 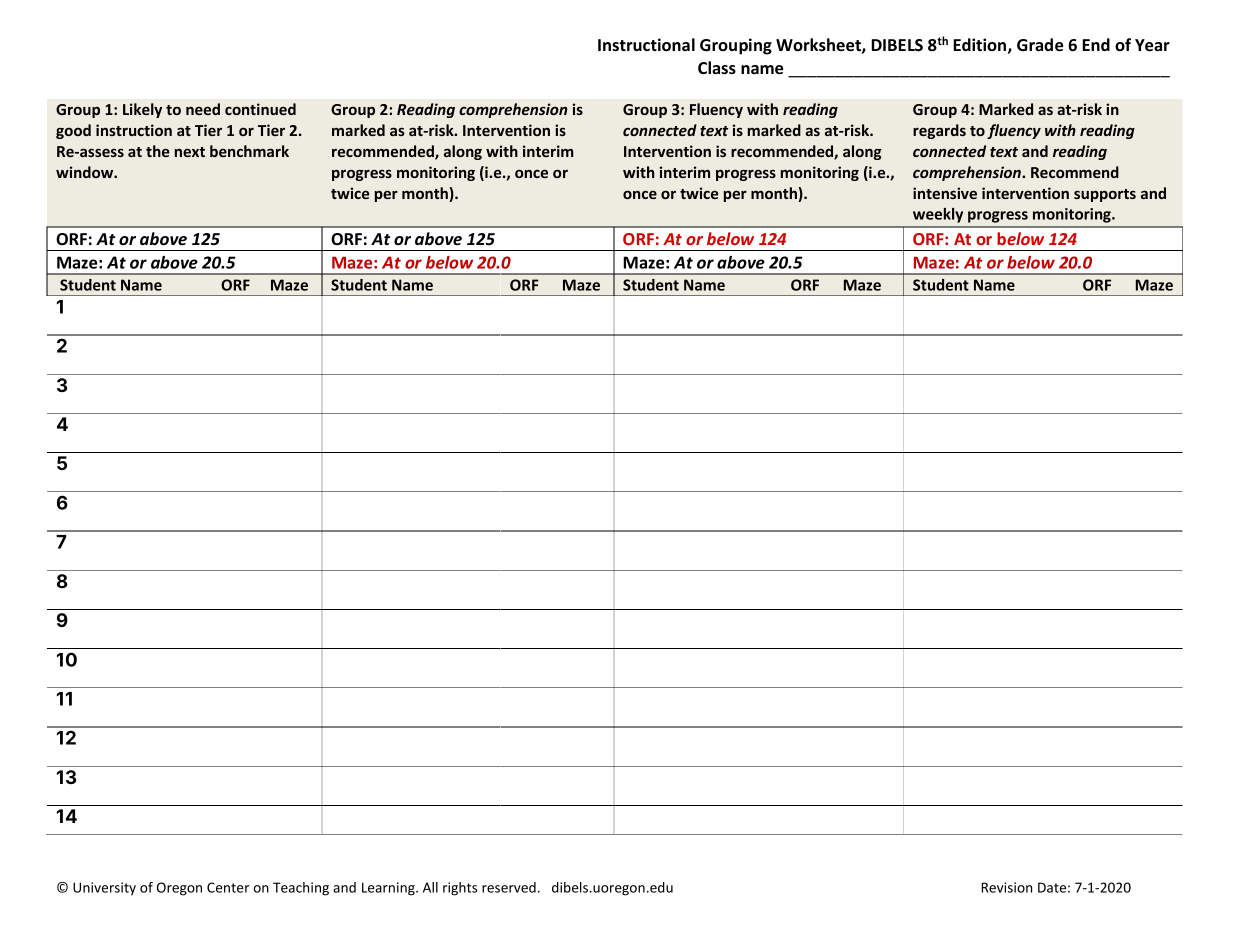 What do you see at coordinates (717, 68) in the document?
I see `Class` at bounding box center [717, 68].
